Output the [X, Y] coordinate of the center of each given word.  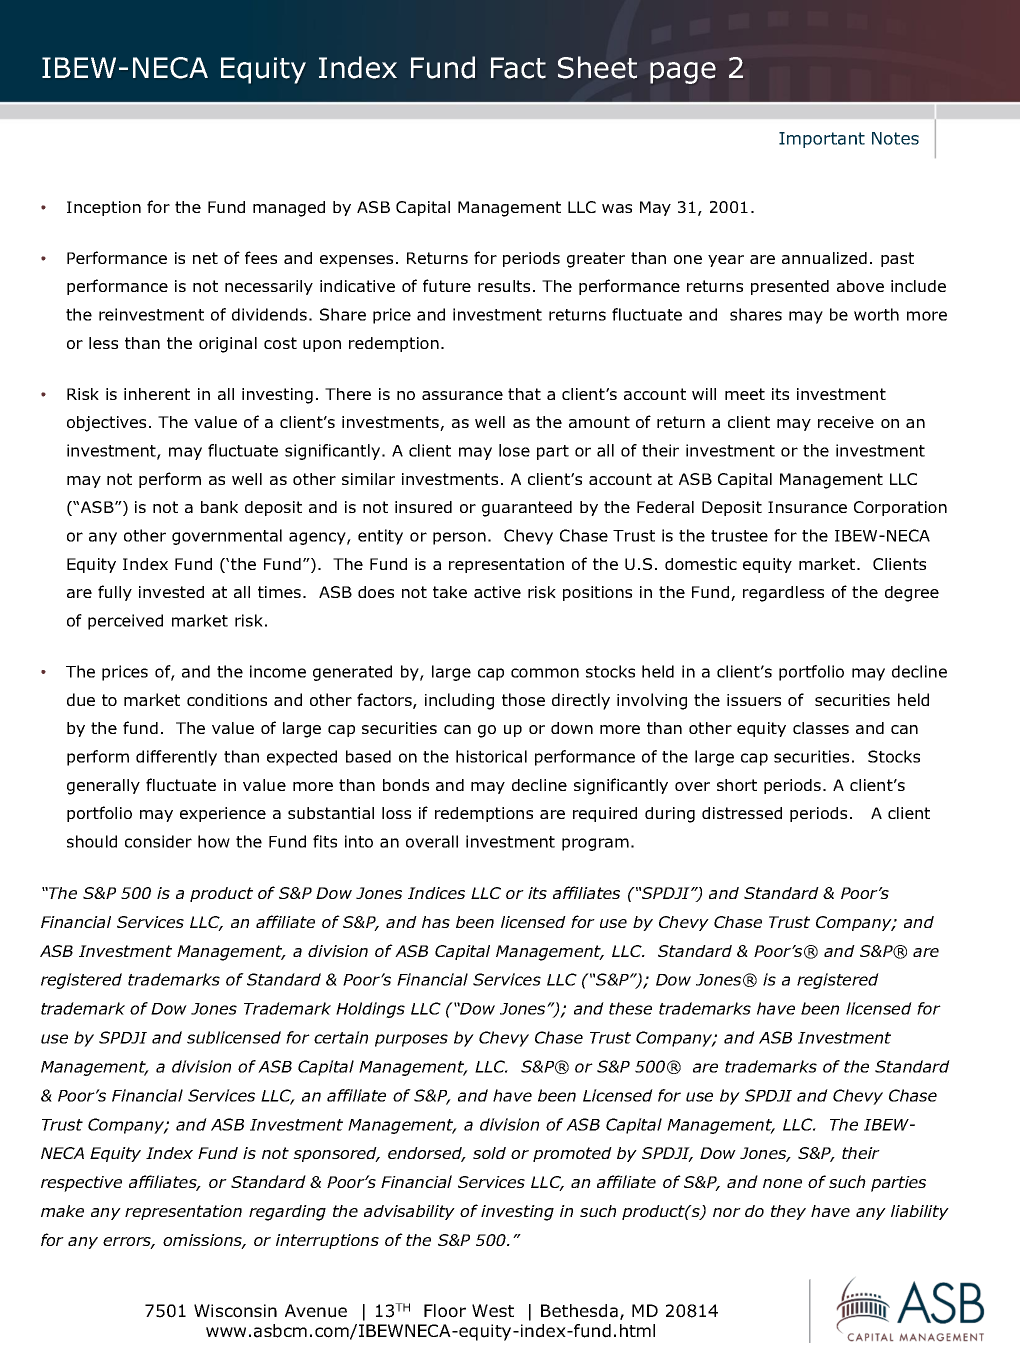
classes [821, 728]
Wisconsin [235, 1311]
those [523, 699]
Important [822, 140]
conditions [227, 699]
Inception [104, 208]
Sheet [597, 67]
